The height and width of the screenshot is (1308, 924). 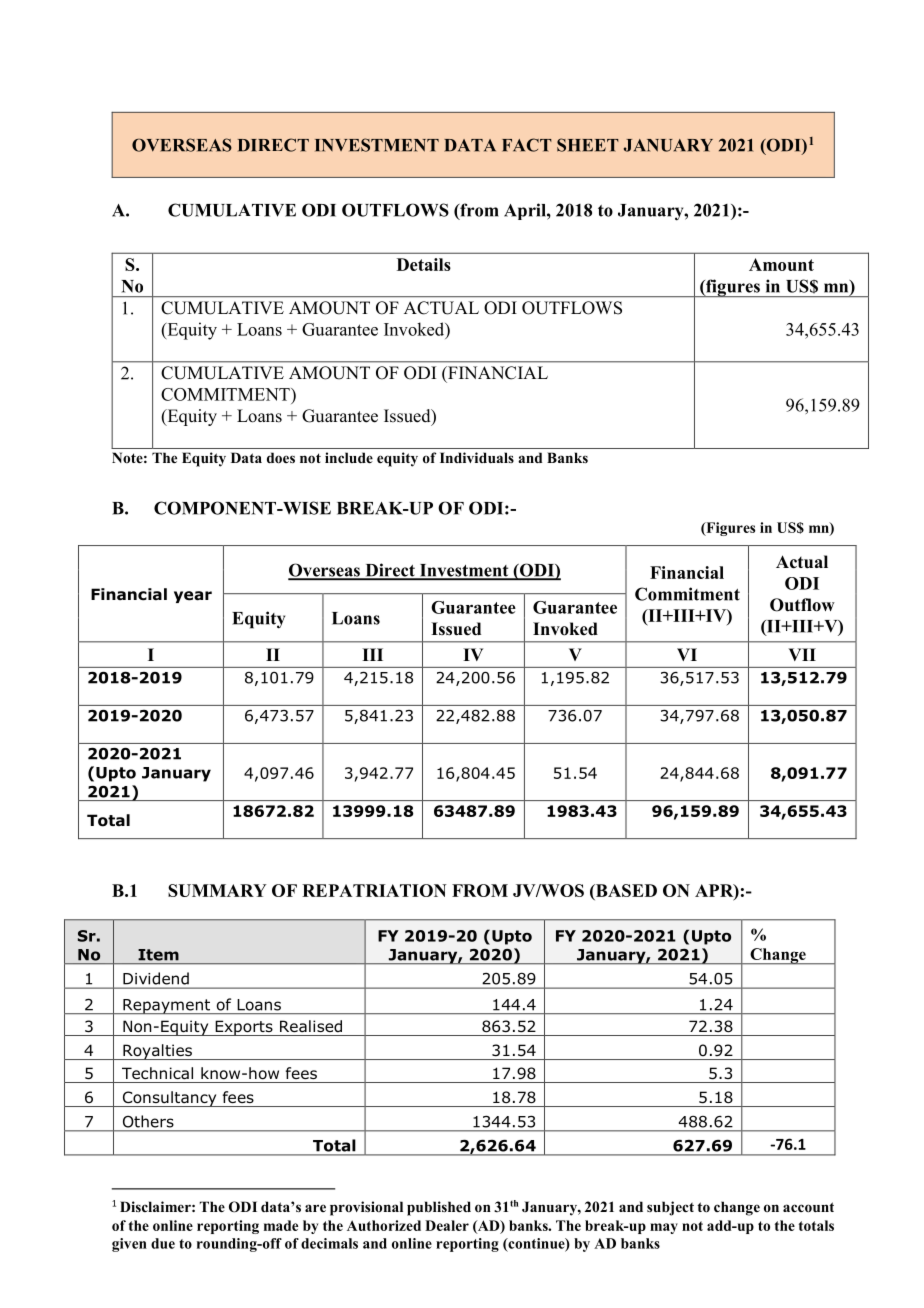 What do you see at coordinates (588, 145) in the screenshot?
I see `SHEET` at bounding box center [588, 145].
